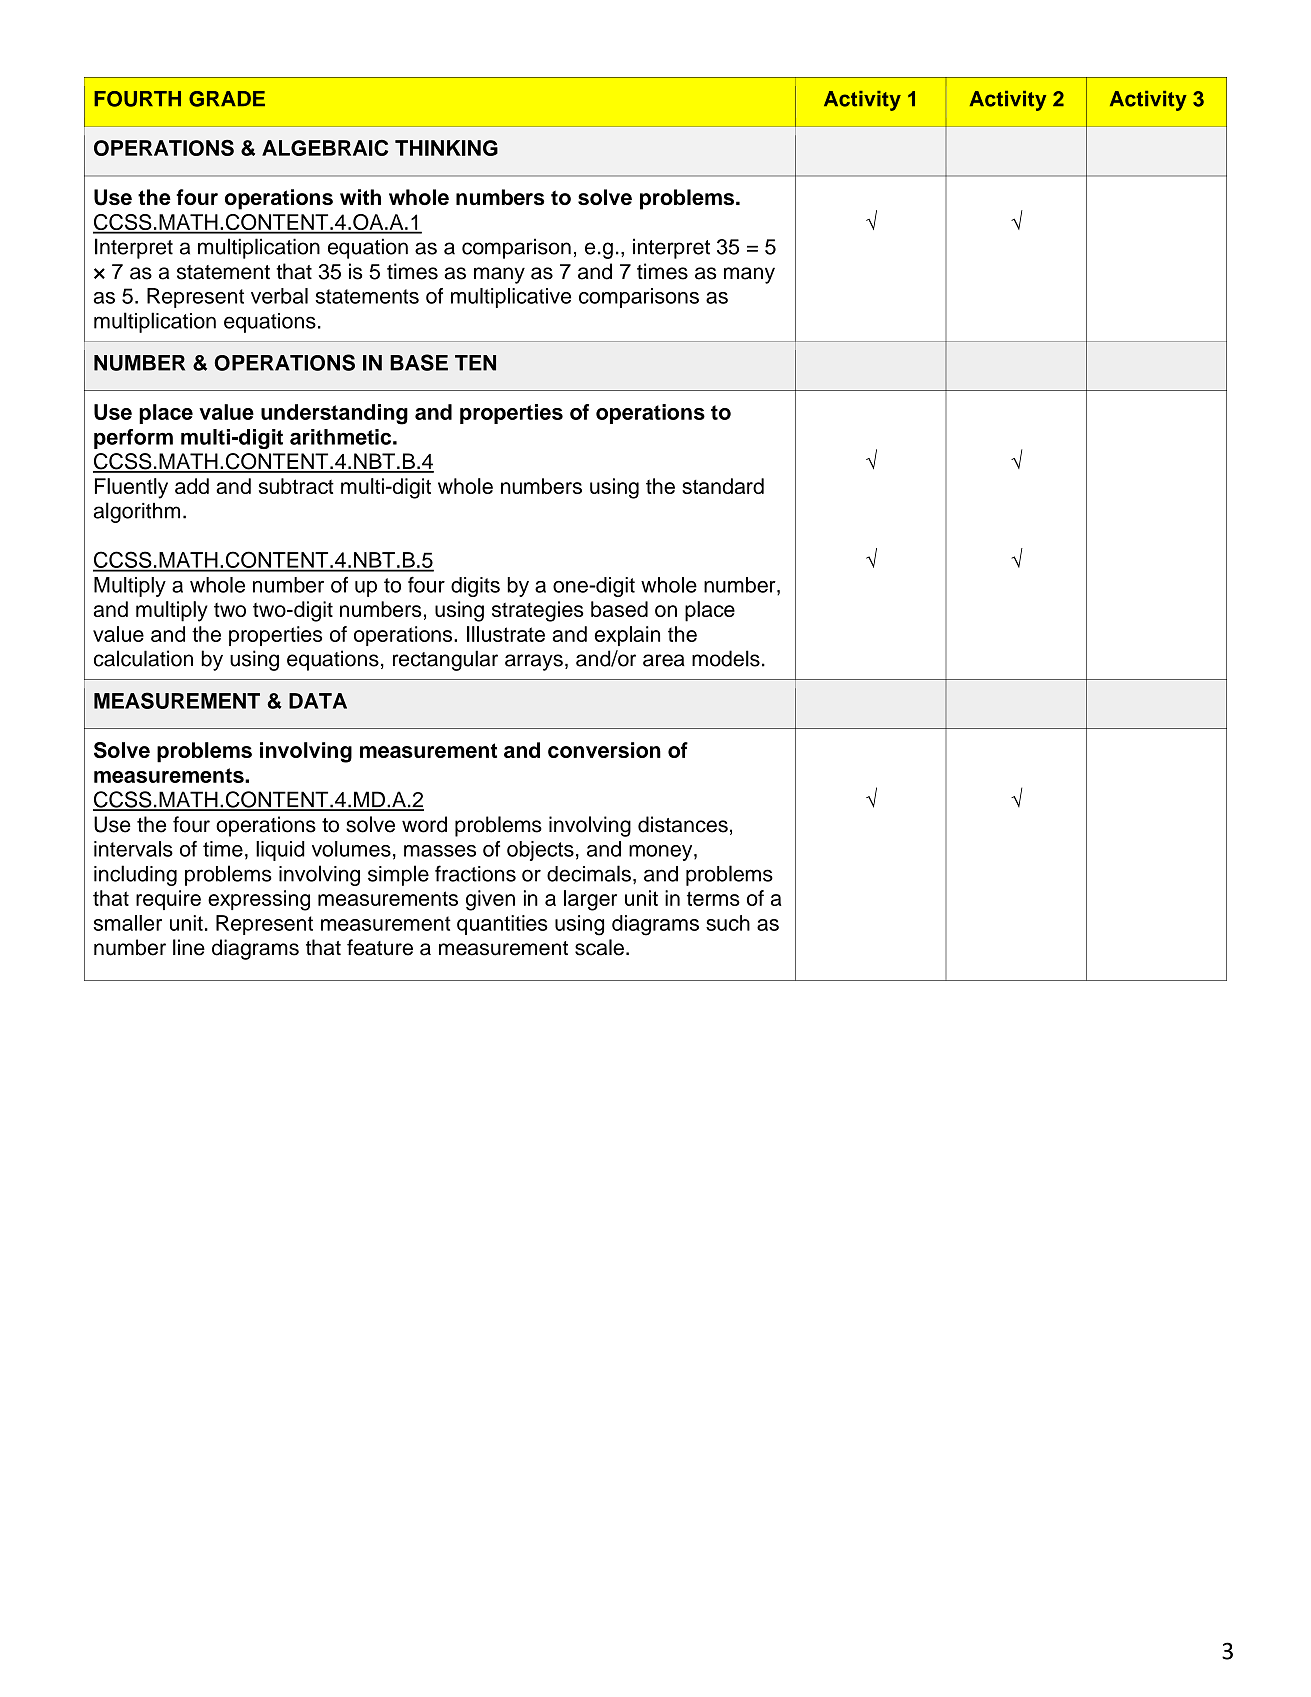 The height and width of the page is (1697, 1311). Describe the element at coordinates (445, 660) in the page. I see `rectangular` at that location.
